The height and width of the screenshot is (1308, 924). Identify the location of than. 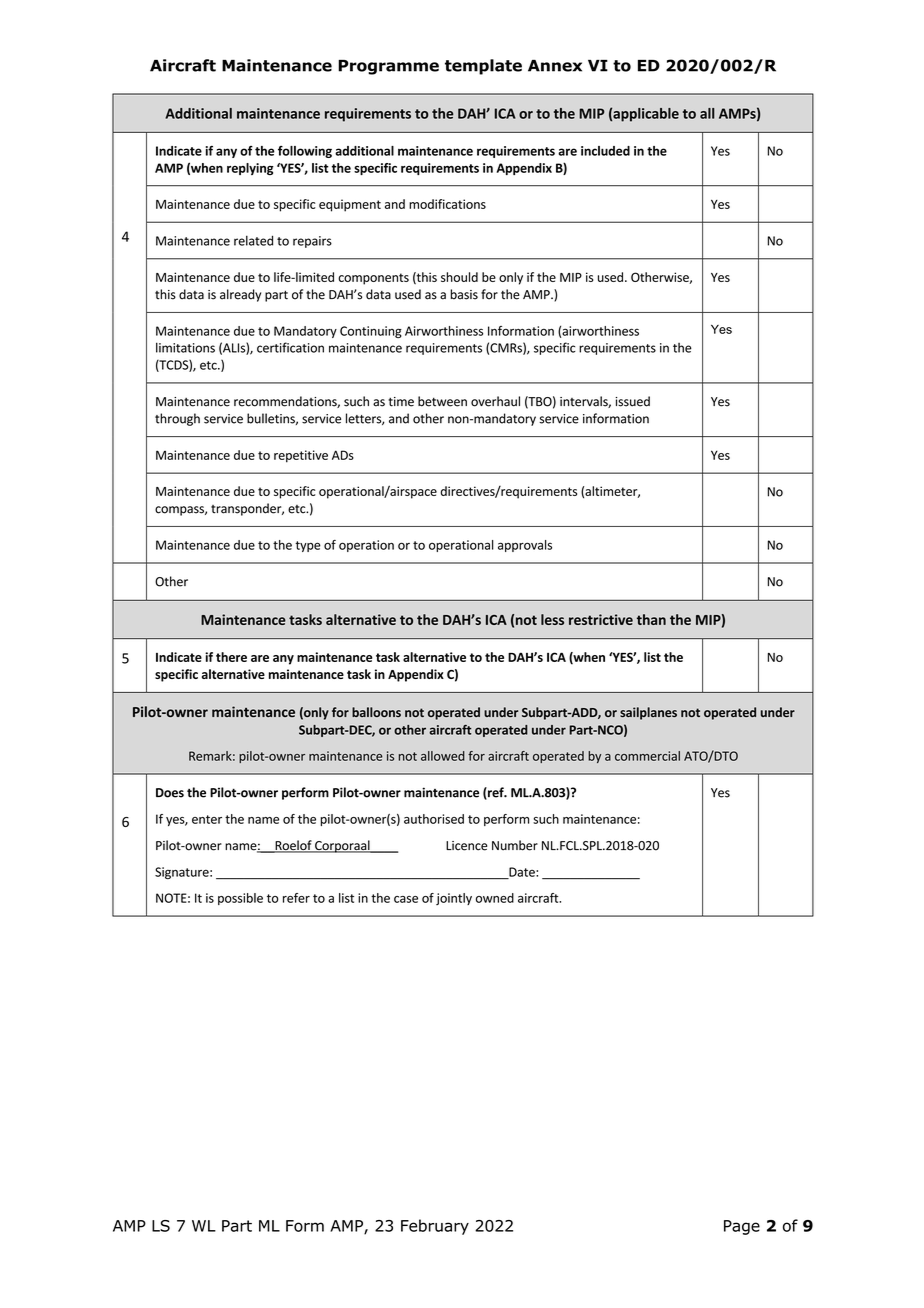
(651, 619).
